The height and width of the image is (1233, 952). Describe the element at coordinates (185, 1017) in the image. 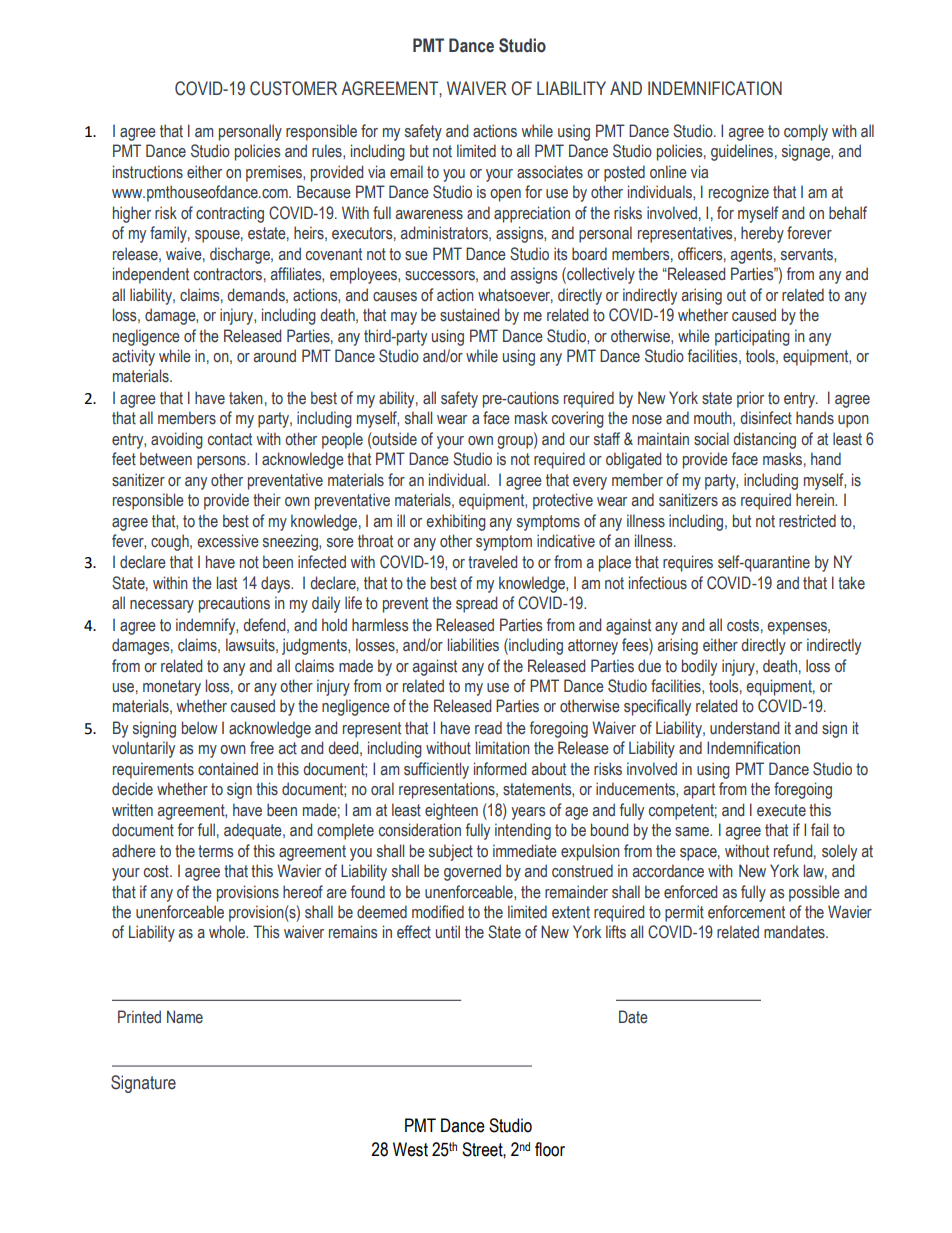

I see `Name` at that location.
